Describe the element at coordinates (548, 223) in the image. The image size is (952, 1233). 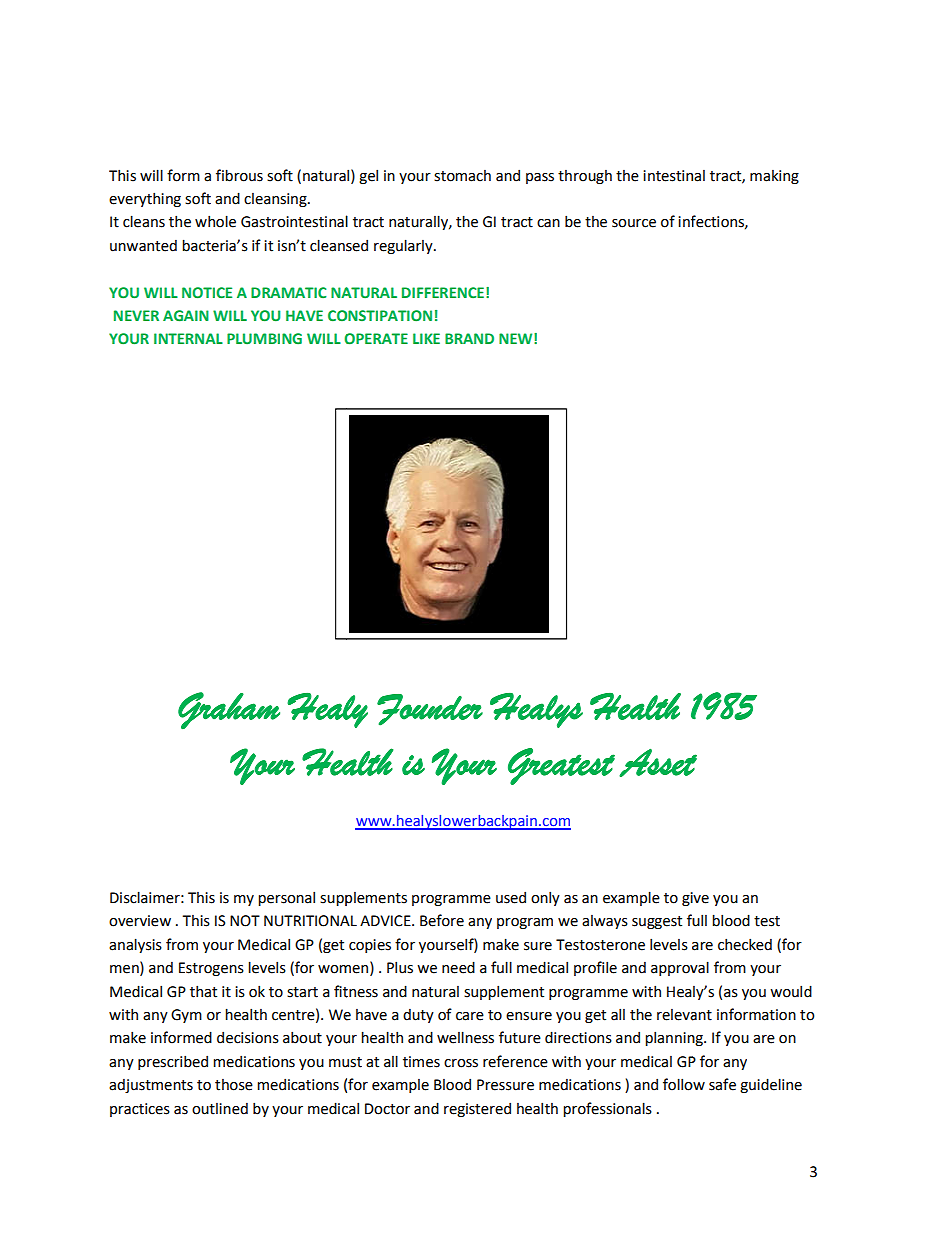
I see `can` at that location.
